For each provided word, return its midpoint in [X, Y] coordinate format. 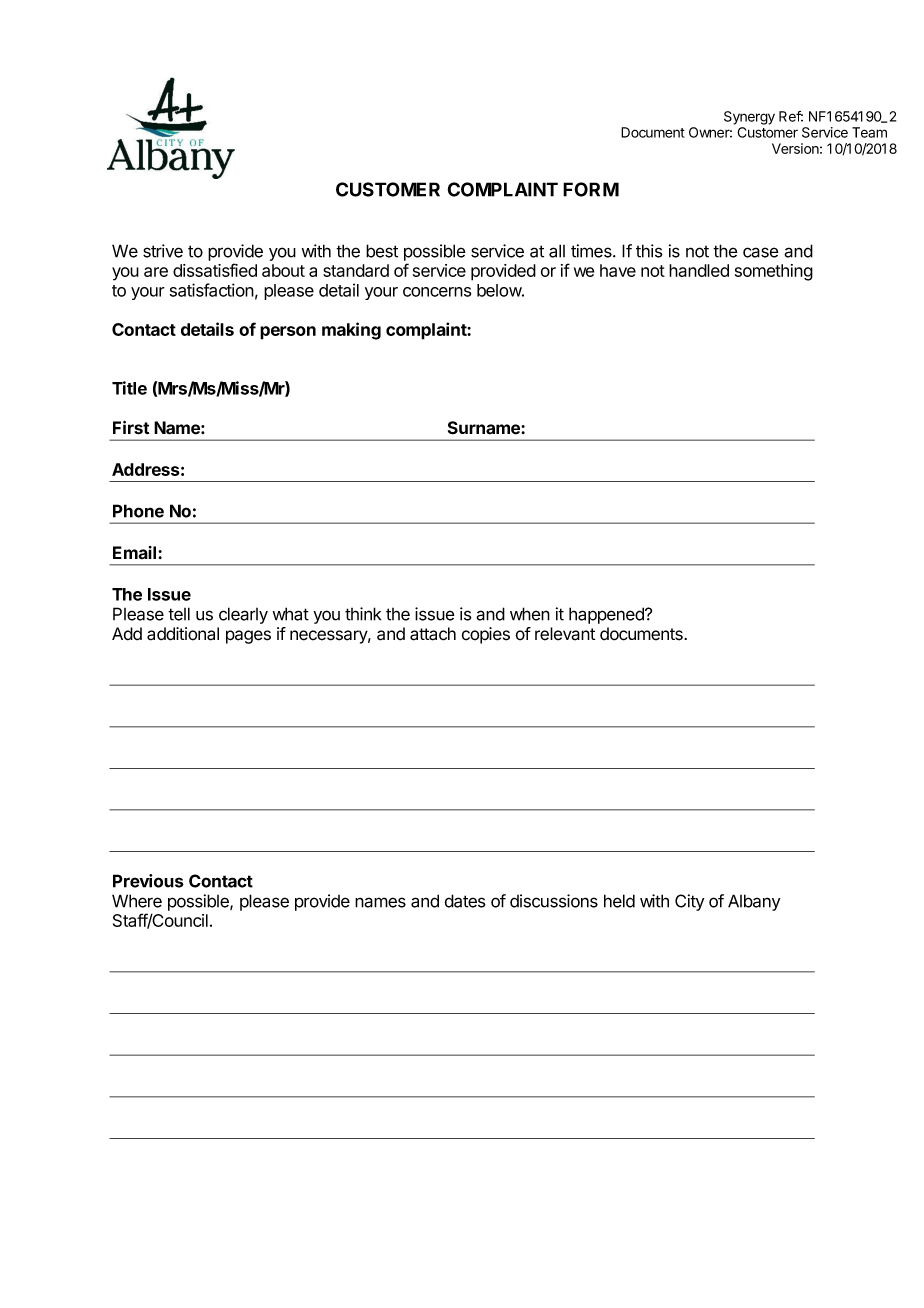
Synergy [749, 118]
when [530, 614]
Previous [148, 881]
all [557, 251]
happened [607, 615]
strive [163, 251]
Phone [138, 511]
